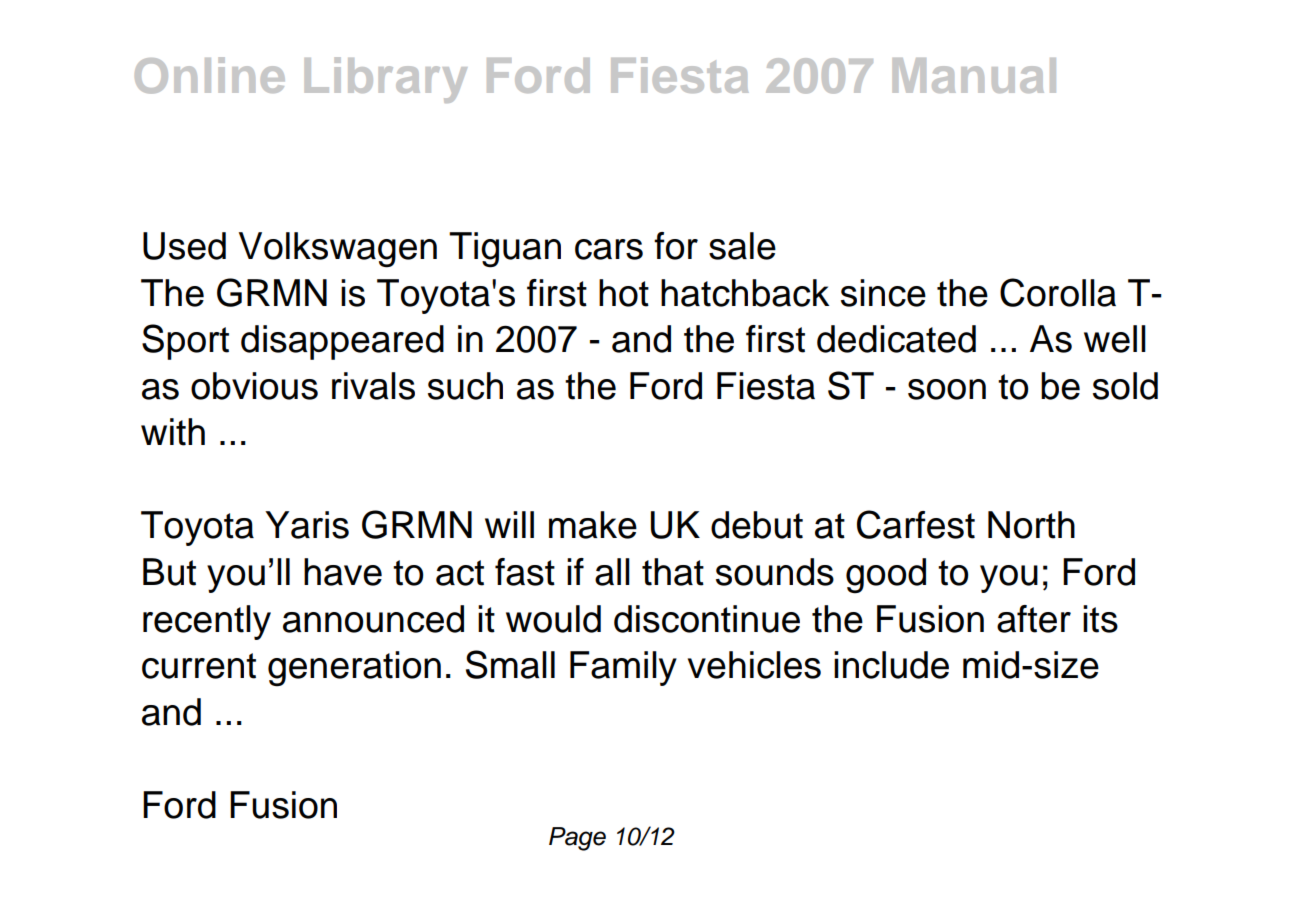 This image has height=924, width=1303. What do you see at coordinates (338, 250) in the image?
I see `Volkswagen` at bounding box center [338, 250].
